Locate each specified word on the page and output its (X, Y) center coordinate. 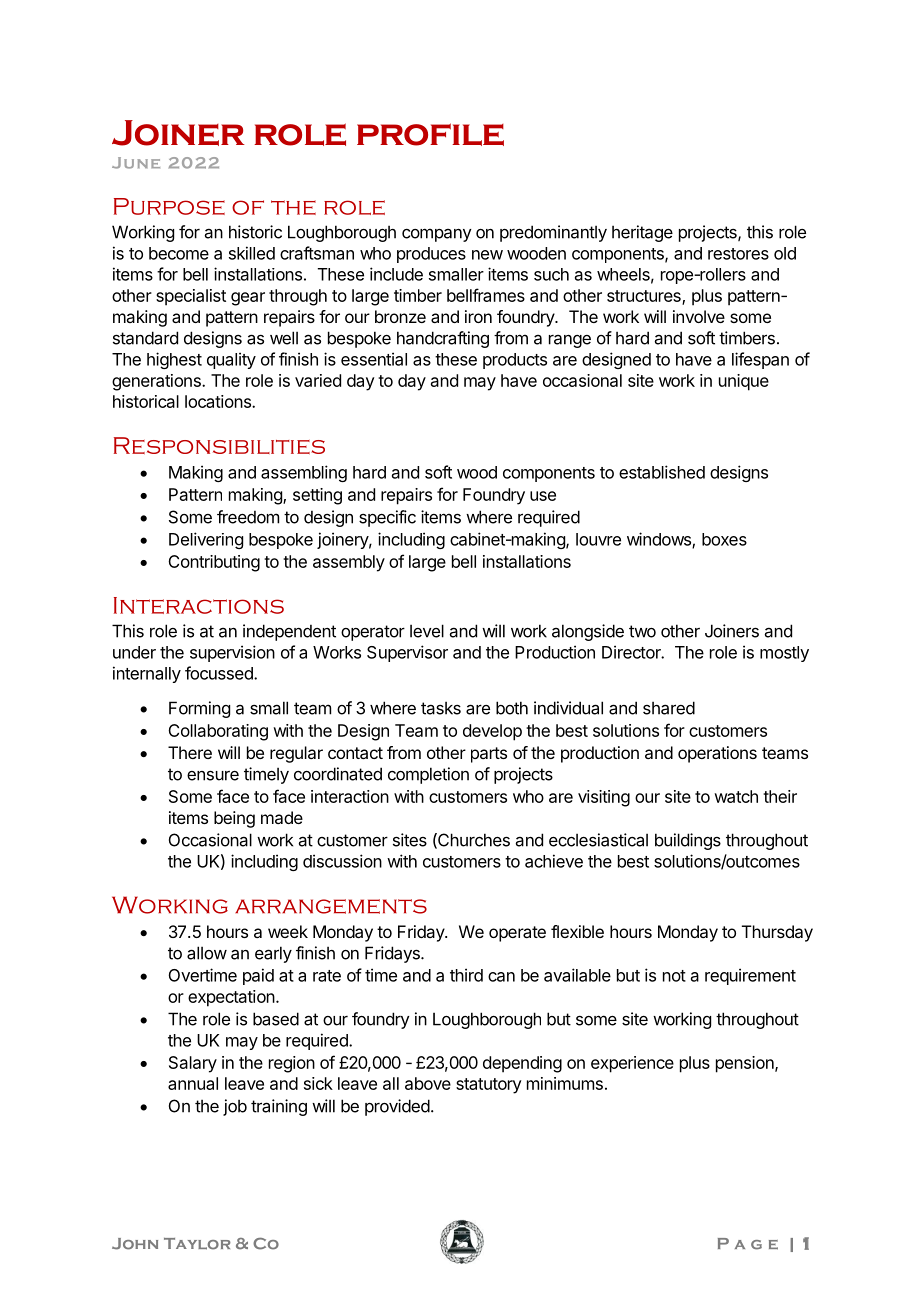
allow (207, 953)
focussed (220, 673)
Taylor (197, 1244)
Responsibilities (219, 445)
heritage (642, 233)
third (466, 975)
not (674, 976)
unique (744, 382)
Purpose (169, 206)
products (515, 361)
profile (430, 134)
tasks (441, 708)
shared (669, 708)
